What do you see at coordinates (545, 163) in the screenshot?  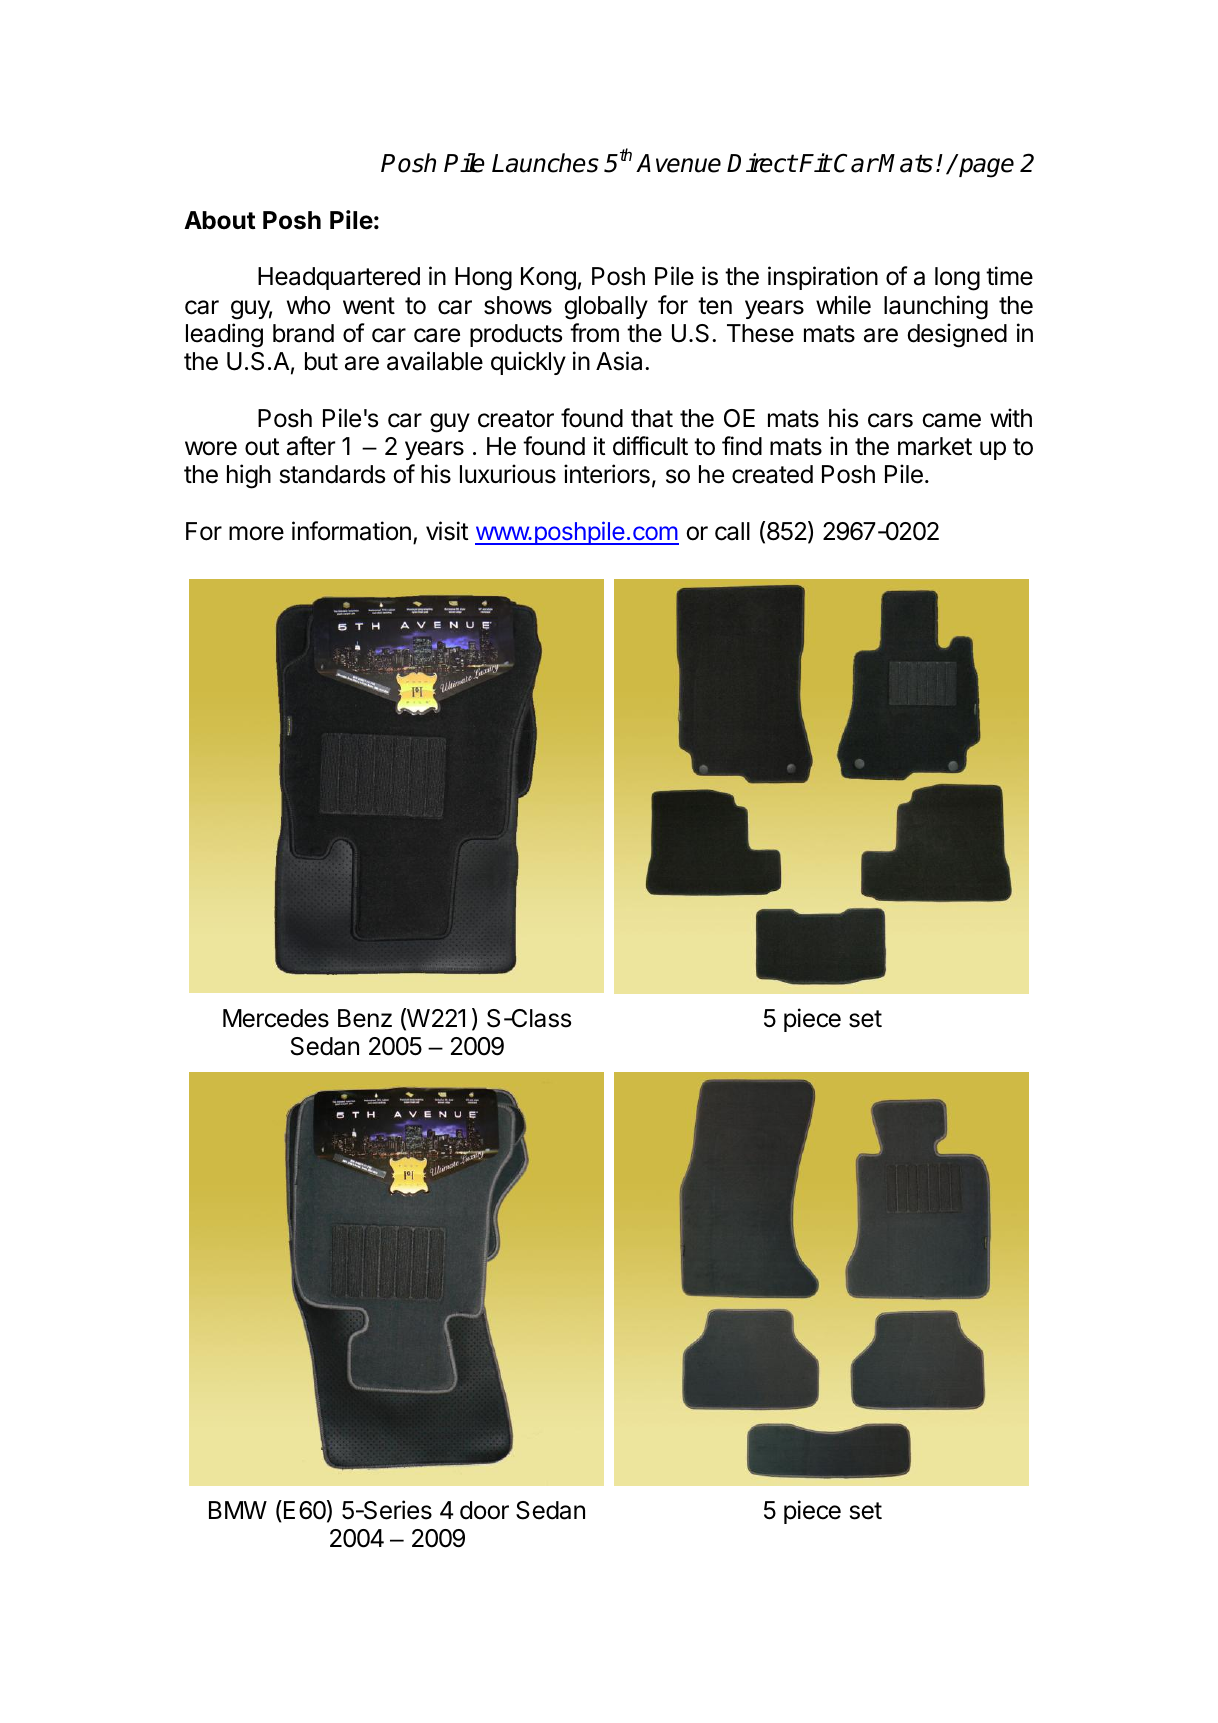 I see `Launches` at bounding box center [545, 163].
